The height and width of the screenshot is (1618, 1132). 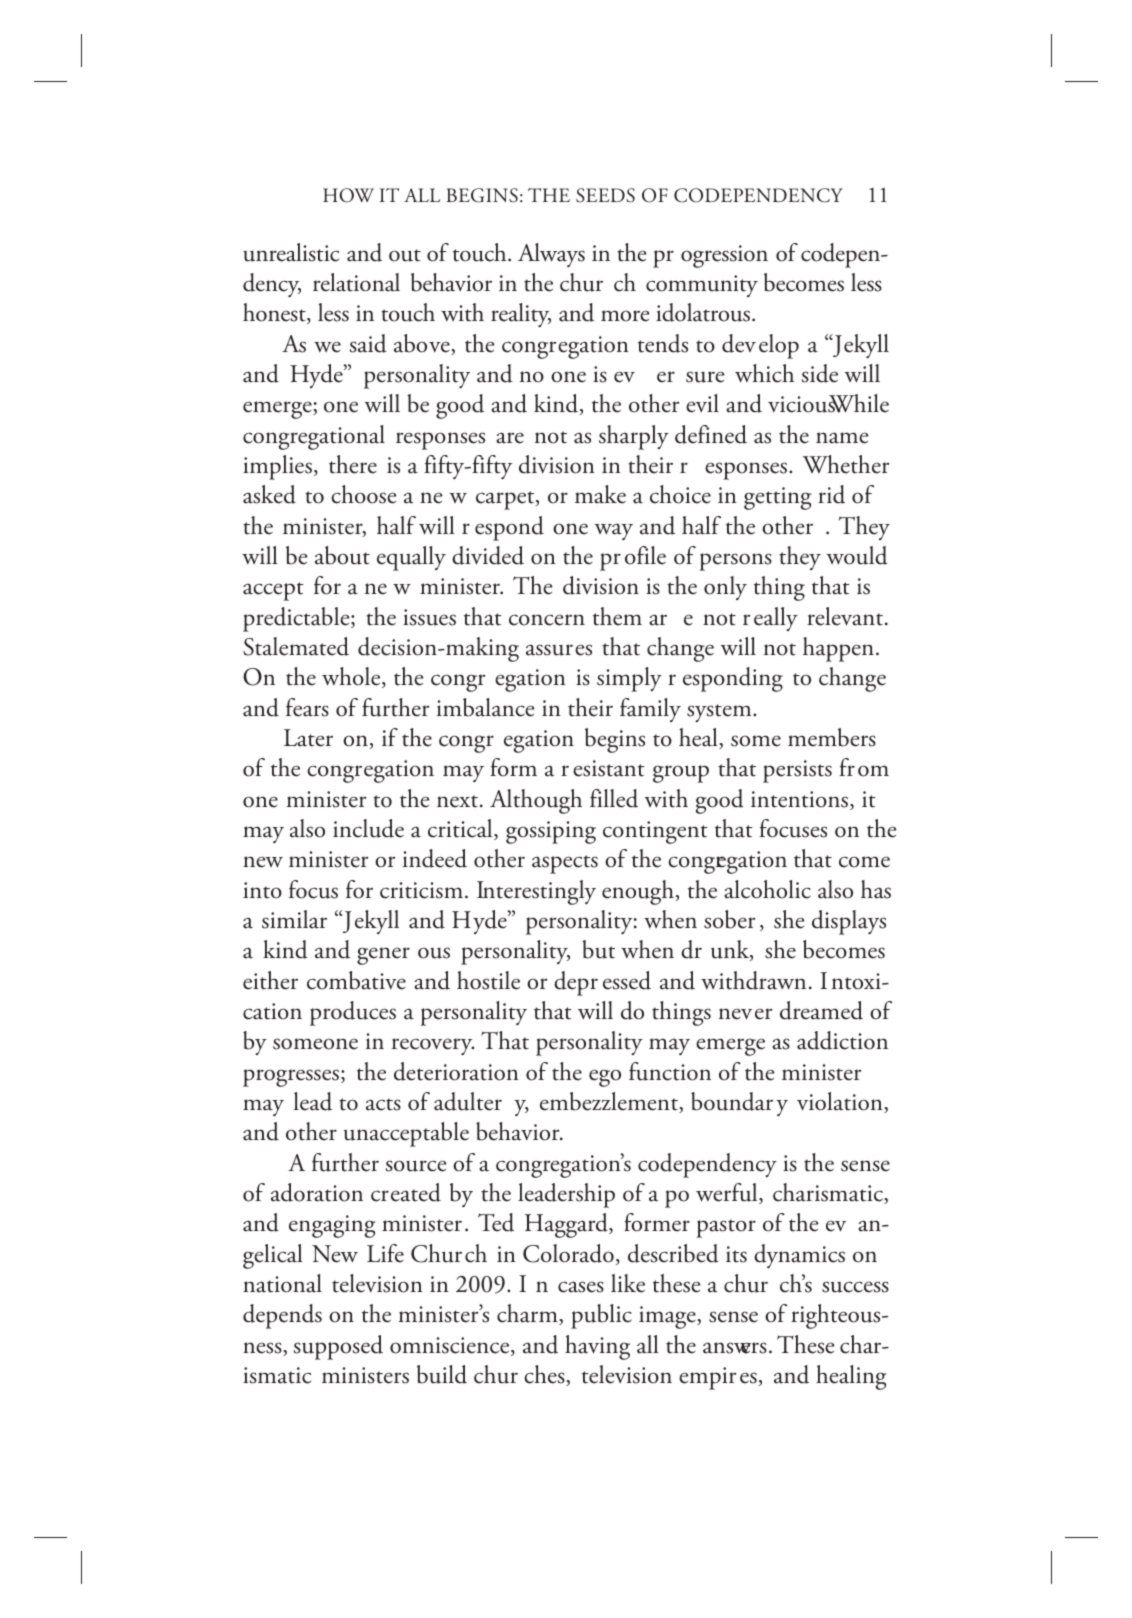 I want to click on aspects, so click(x=565, y=864).
